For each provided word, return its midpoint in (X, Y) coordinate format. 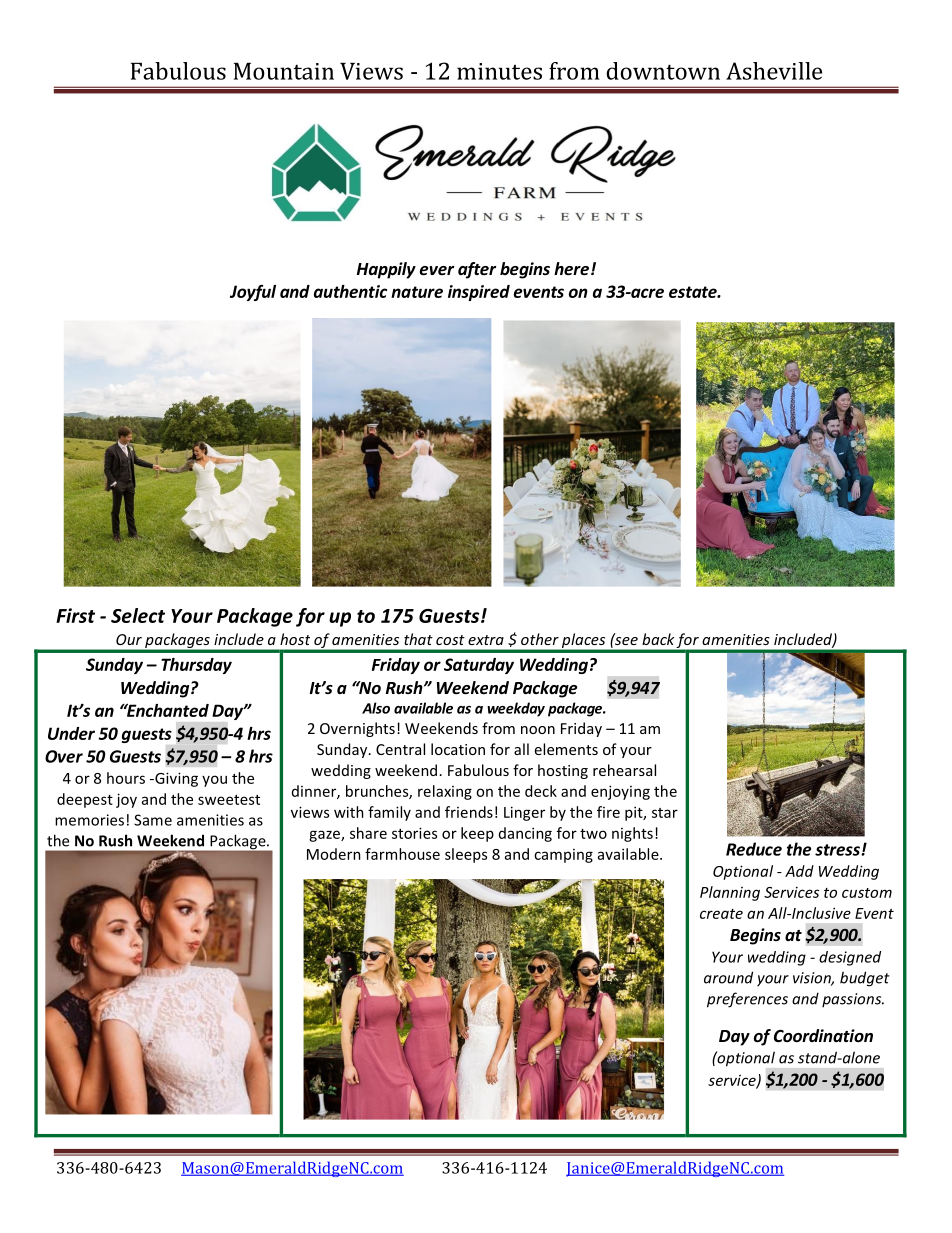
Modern (334, 854)
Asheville (774, 71)
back (658, 639)
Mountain (284, 71)
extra (486, 640)
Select (138, 615)
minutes (499, 71)
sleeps (466, 855)
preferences (747, 1000)
